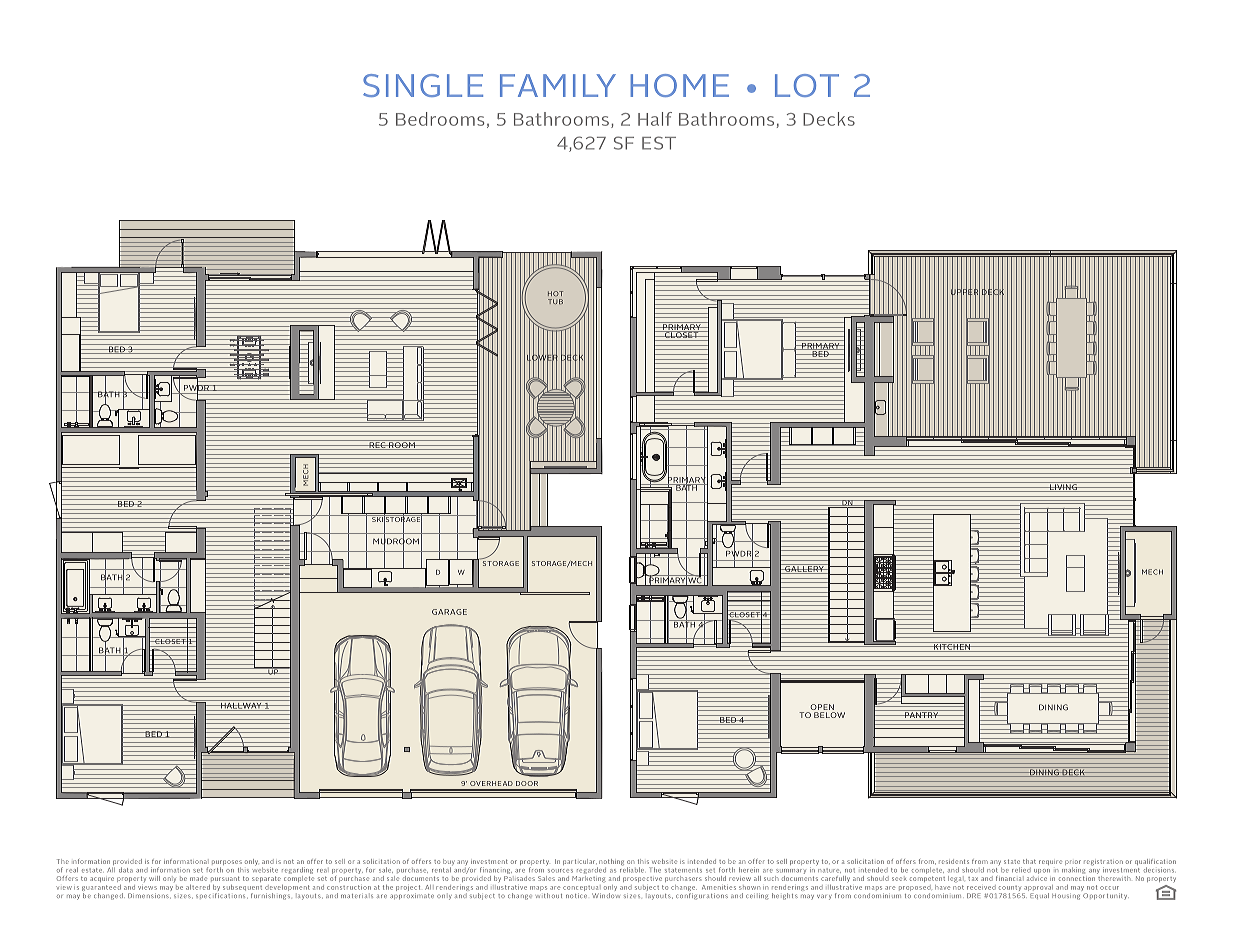  What do you see at coordinates (558, 85) in the screenshot?
I see `FAMILY` at bounding box center [558, 85].
